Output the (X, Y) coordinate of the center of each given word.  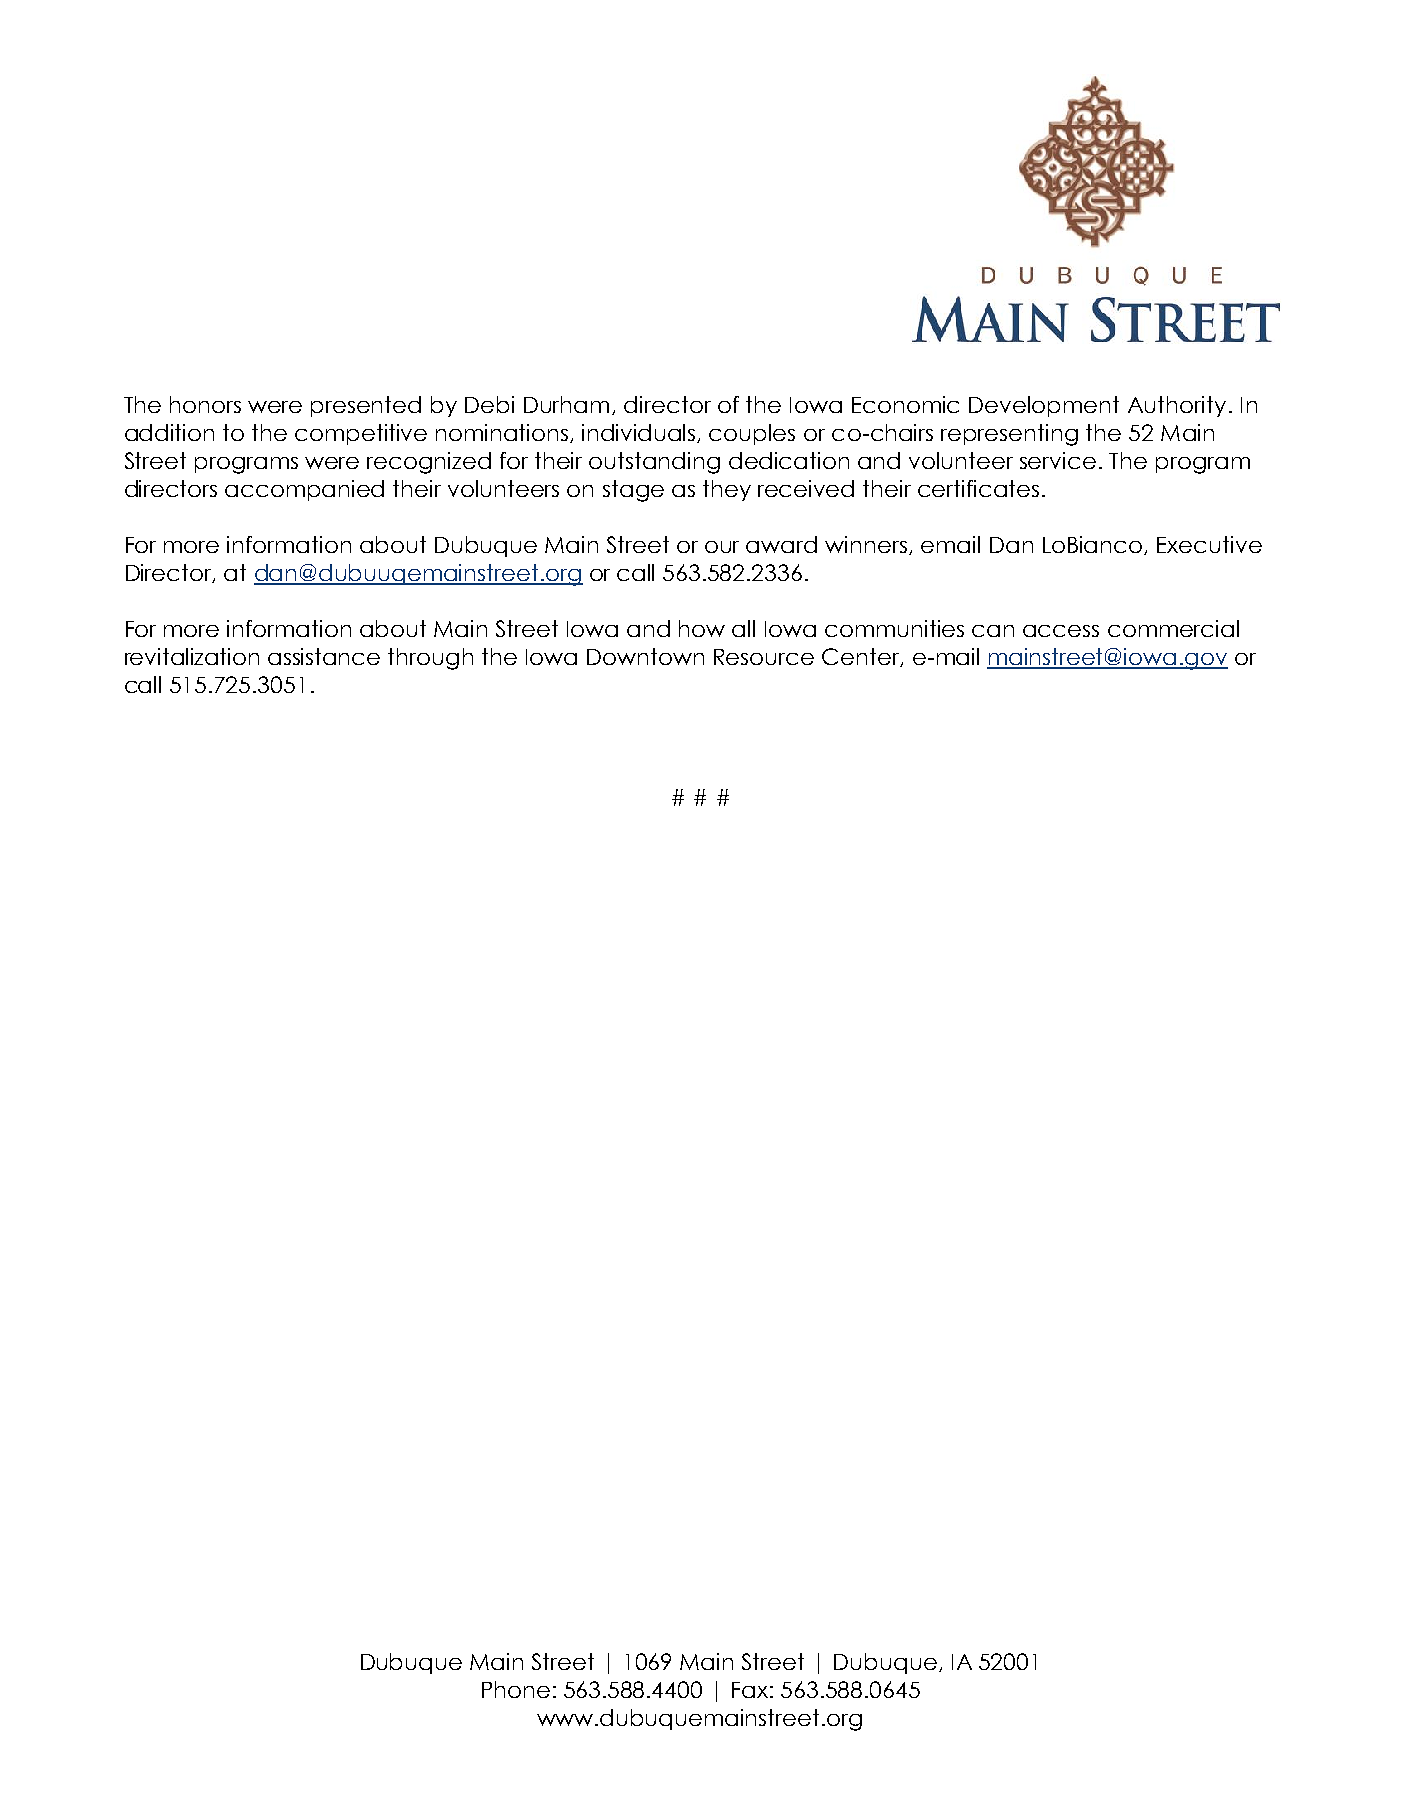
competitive (361, 434)
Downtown (645, 656)
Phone (516, 1689)
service (1058, 460)
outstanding (654, 463)
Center (862, 657)
